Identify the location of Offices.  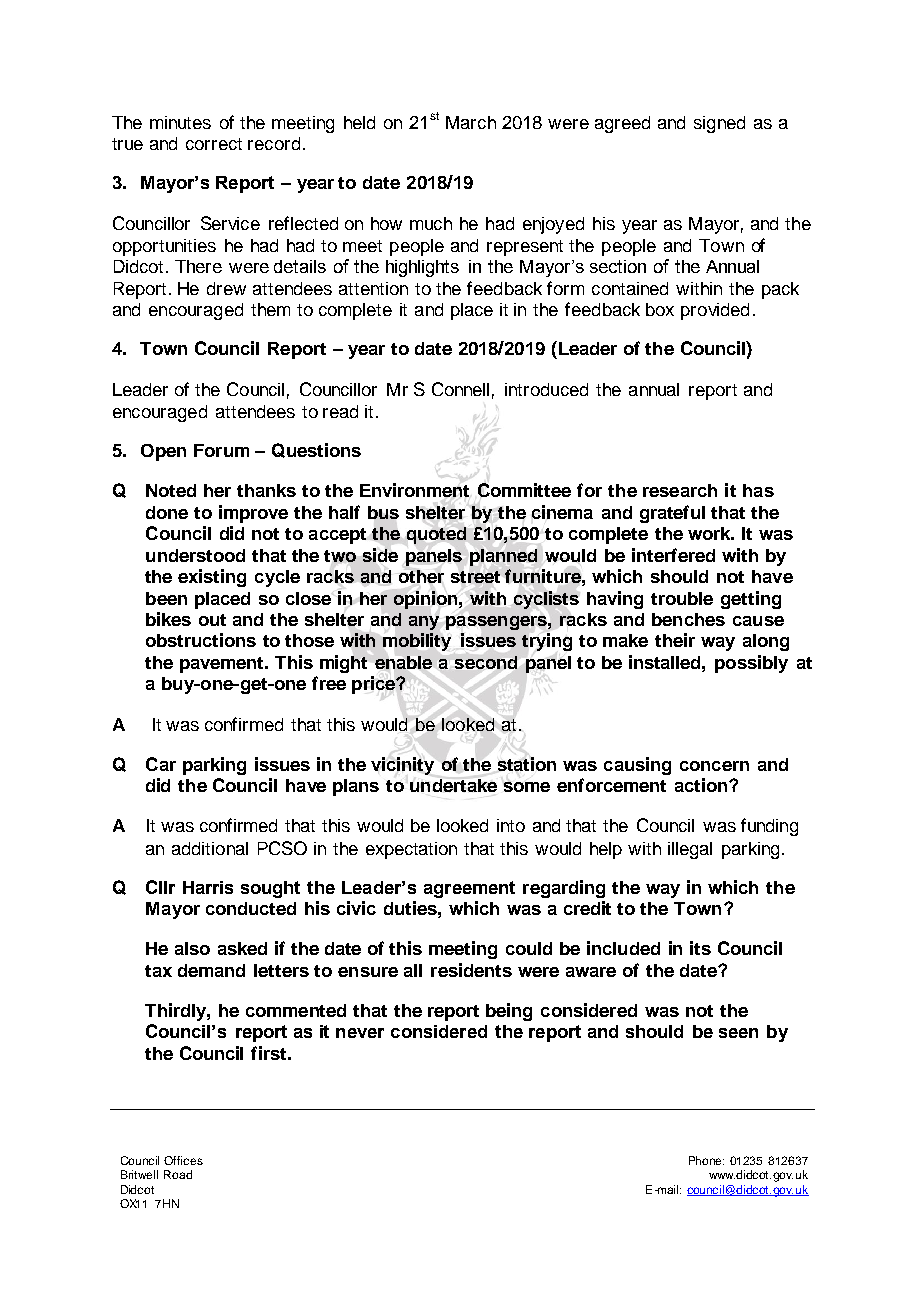
(183, 1160).
